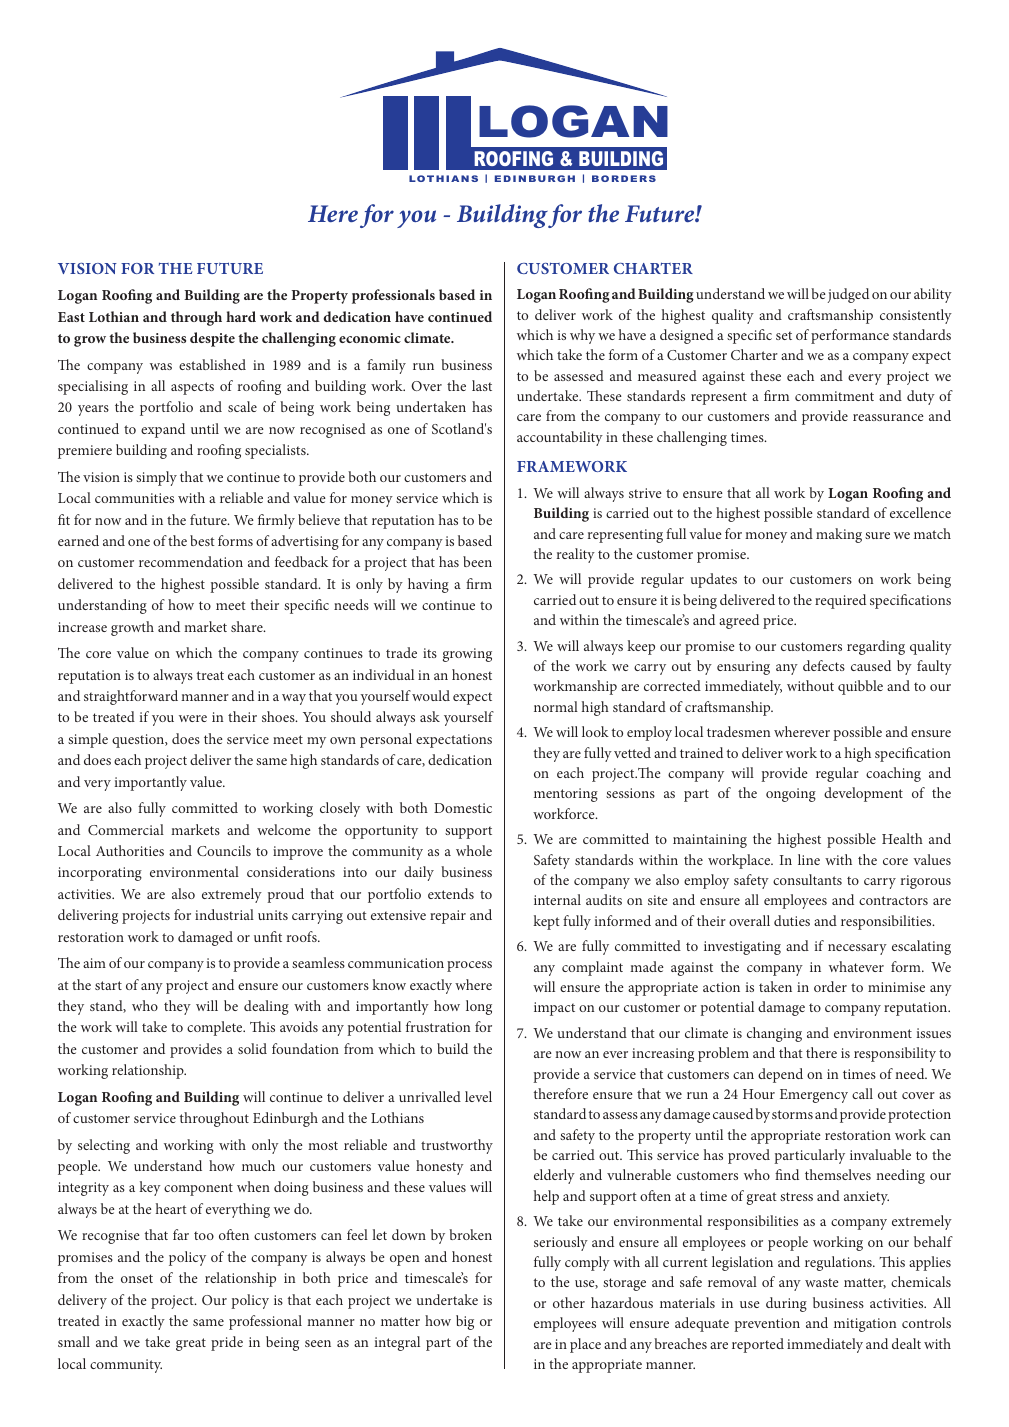 This image has width=1009, height=1427. Describe the element at coordinates (137, 1278) in the image. I see `onset` at that location.
